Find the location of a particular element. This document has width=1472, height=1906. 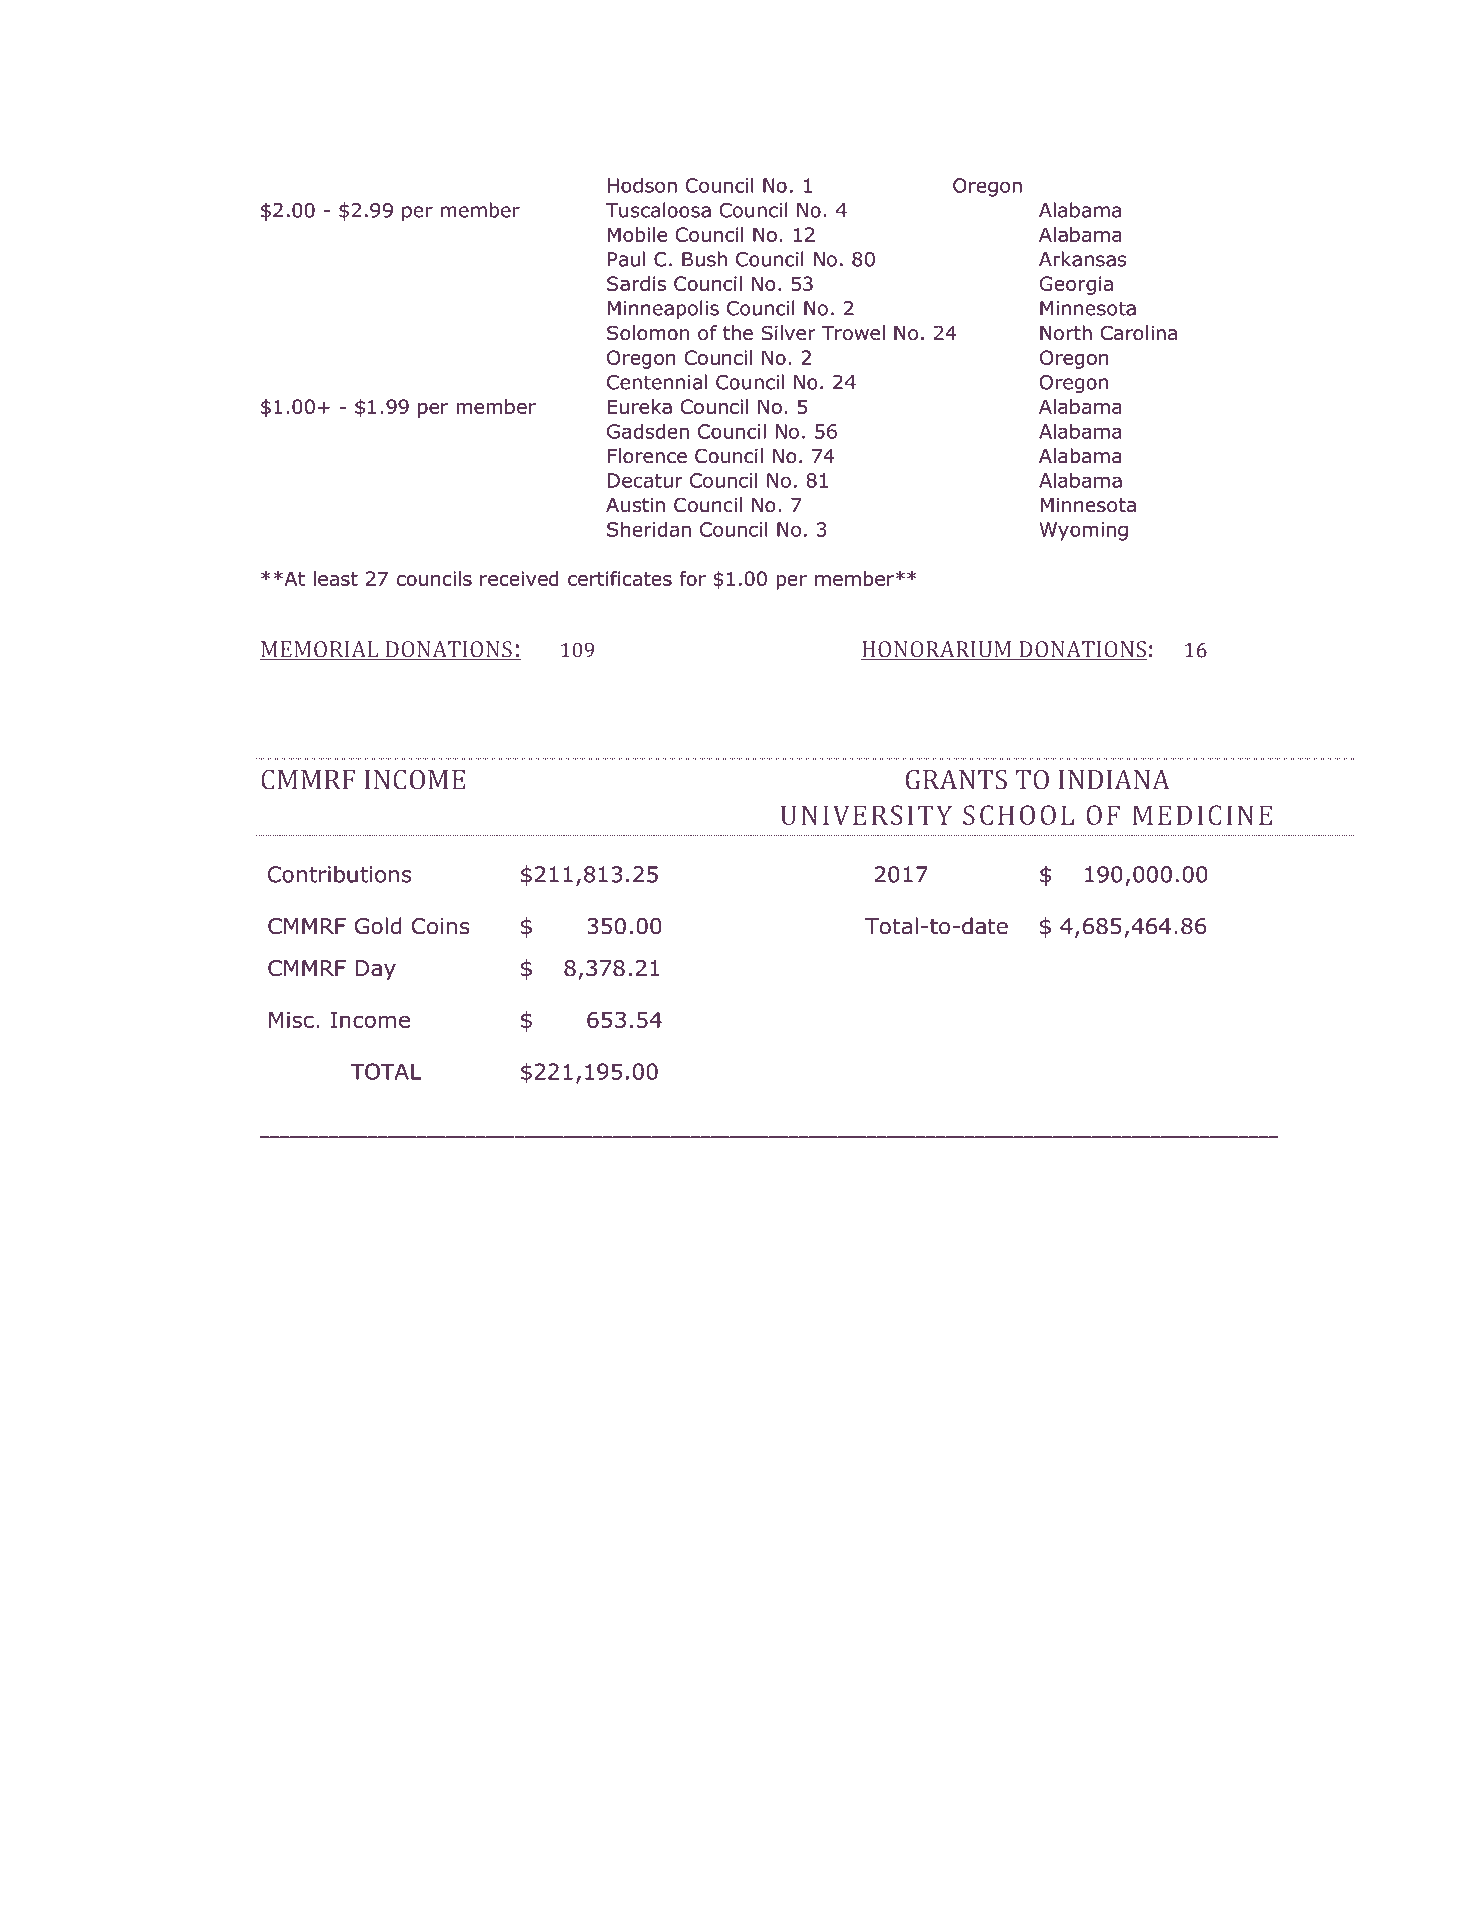

Contributions is located at coordinates (340, 874).
